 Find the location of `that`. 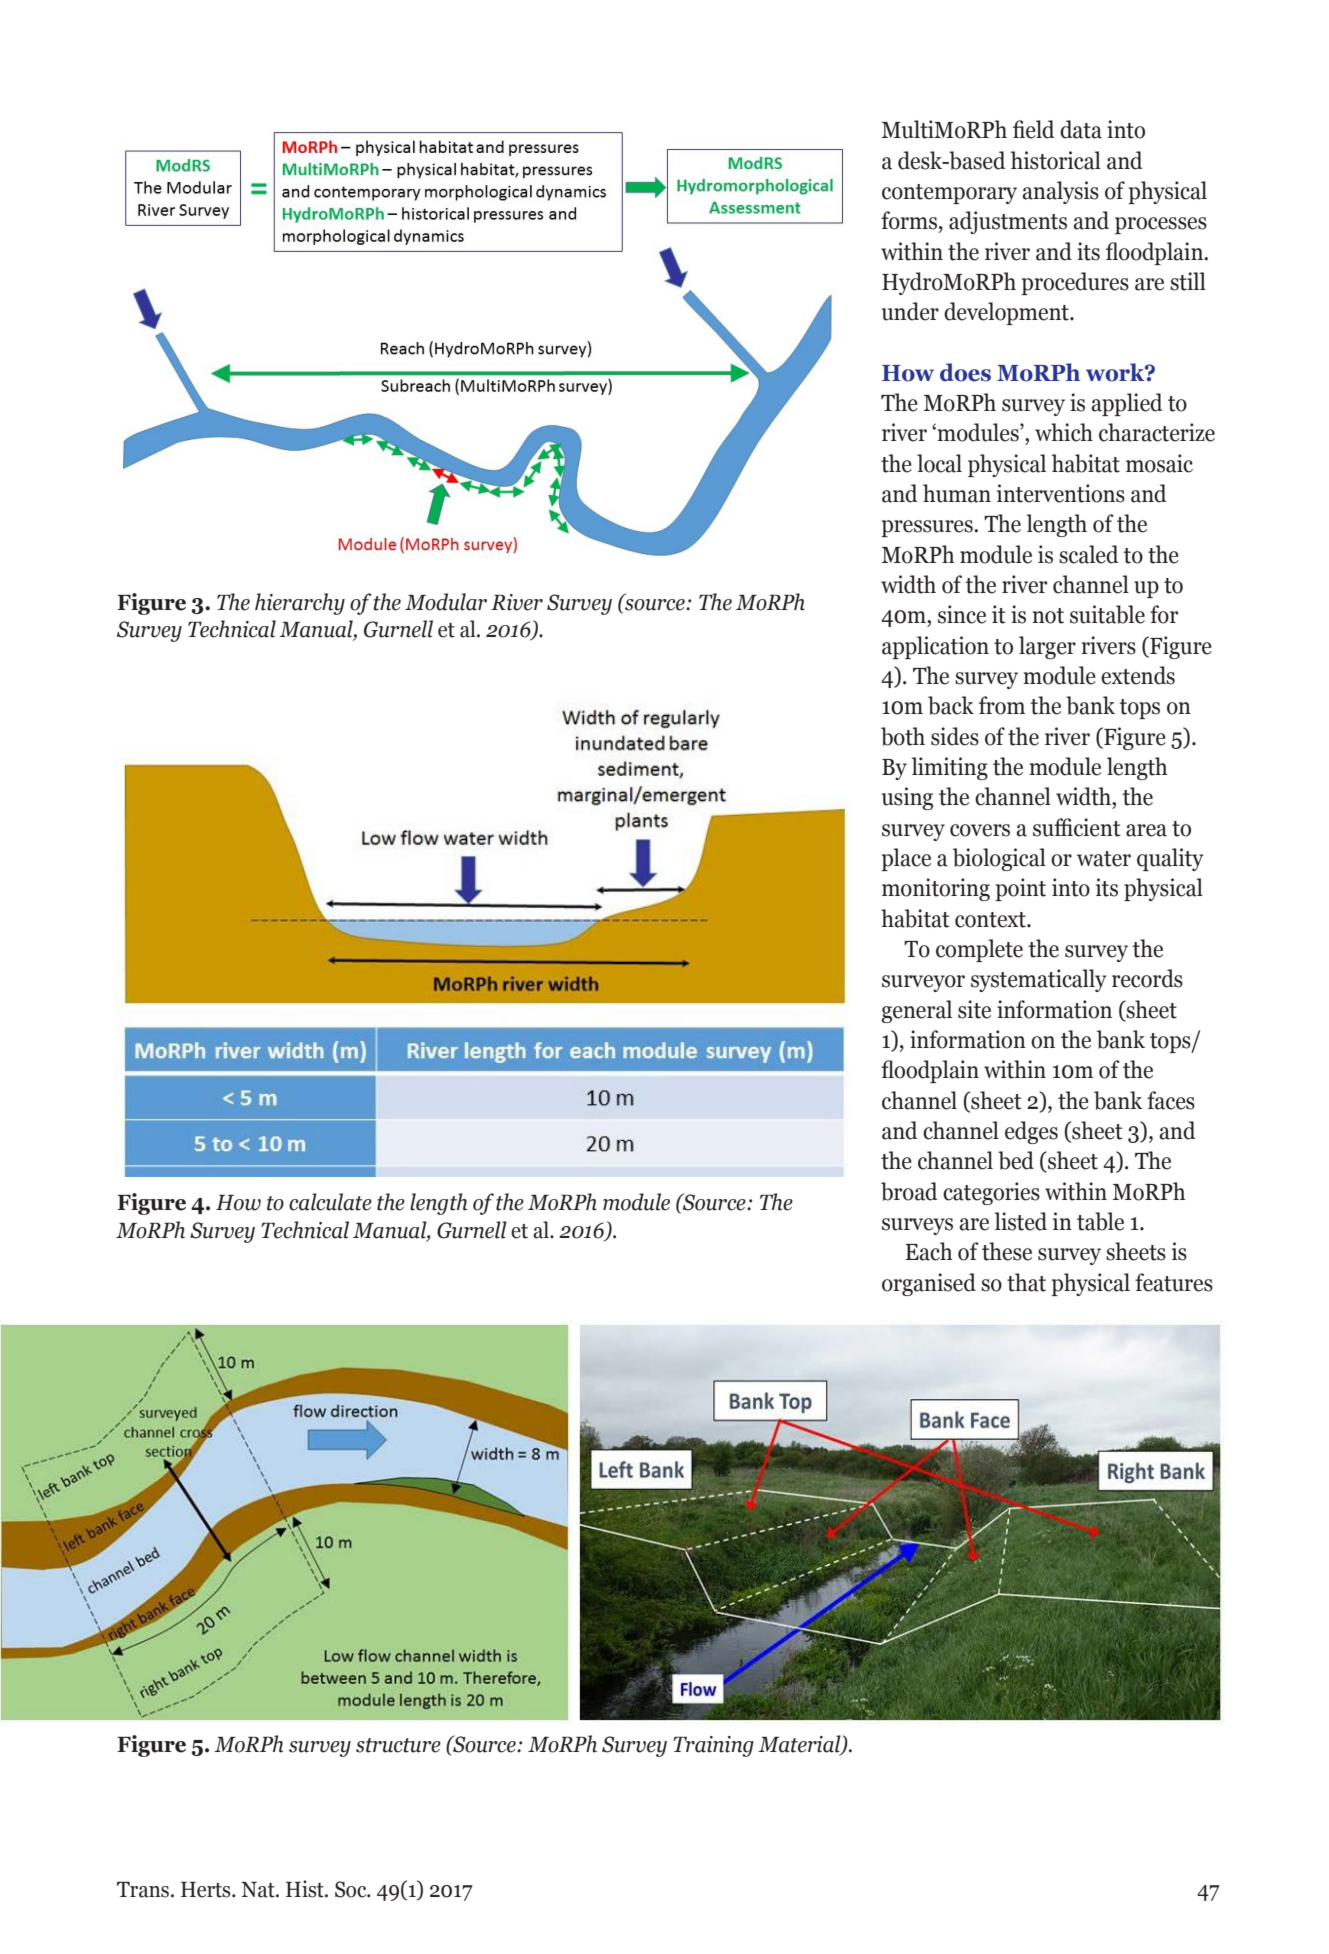

that is located at coordinates (1026, 1282).
